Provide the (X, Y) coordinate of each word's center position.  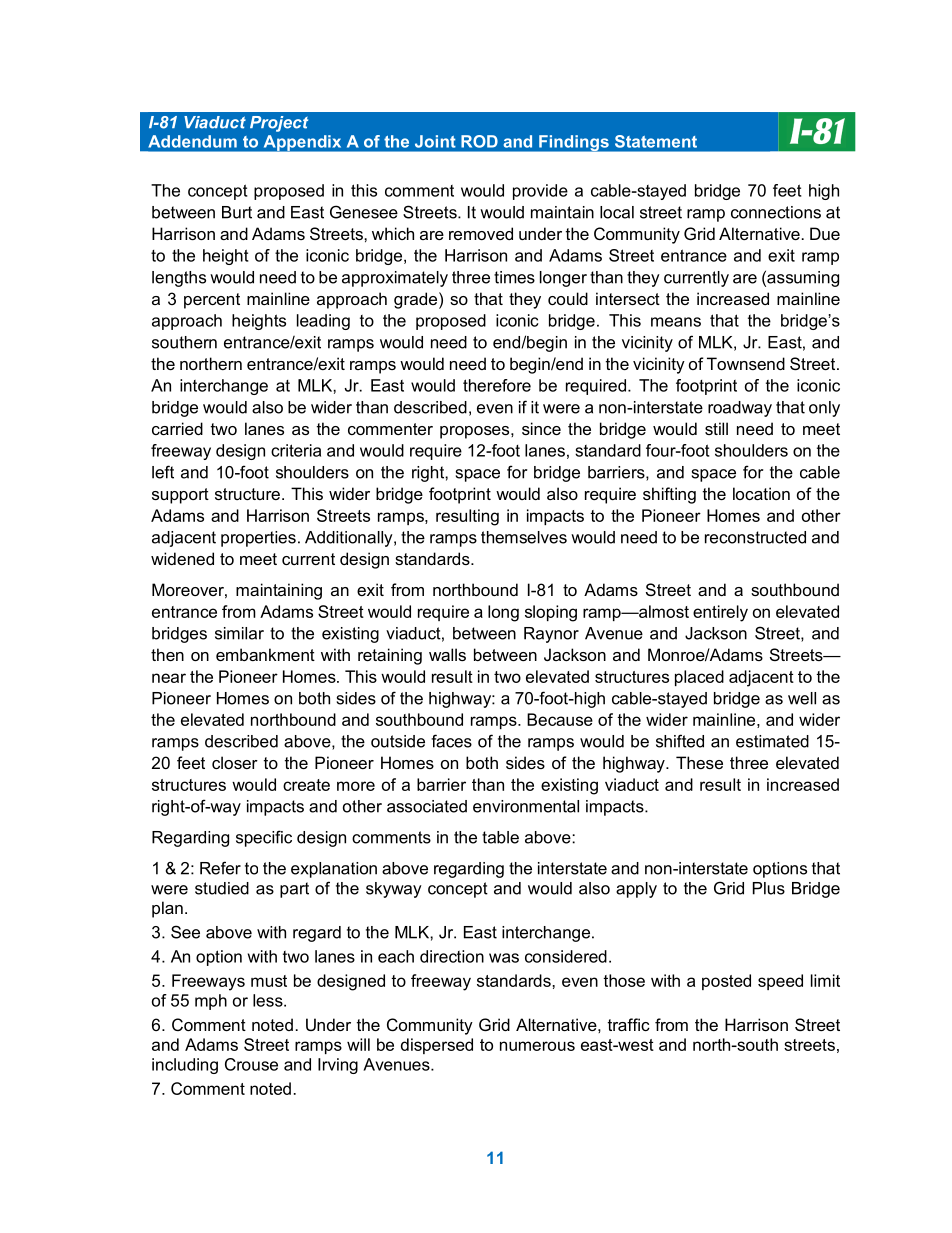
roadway (740, 409)
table (500, 837)
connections (776, 212)
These (699, 762)
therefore (497, 385)
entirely (720, 613)
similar (239, 633)
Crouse (251, 1064)
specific (264, 838)
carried (177, 428)
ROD (479, 141)
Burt (237, 212)
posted (726, 982)
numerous (537, 1046)
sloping (551, 613)
